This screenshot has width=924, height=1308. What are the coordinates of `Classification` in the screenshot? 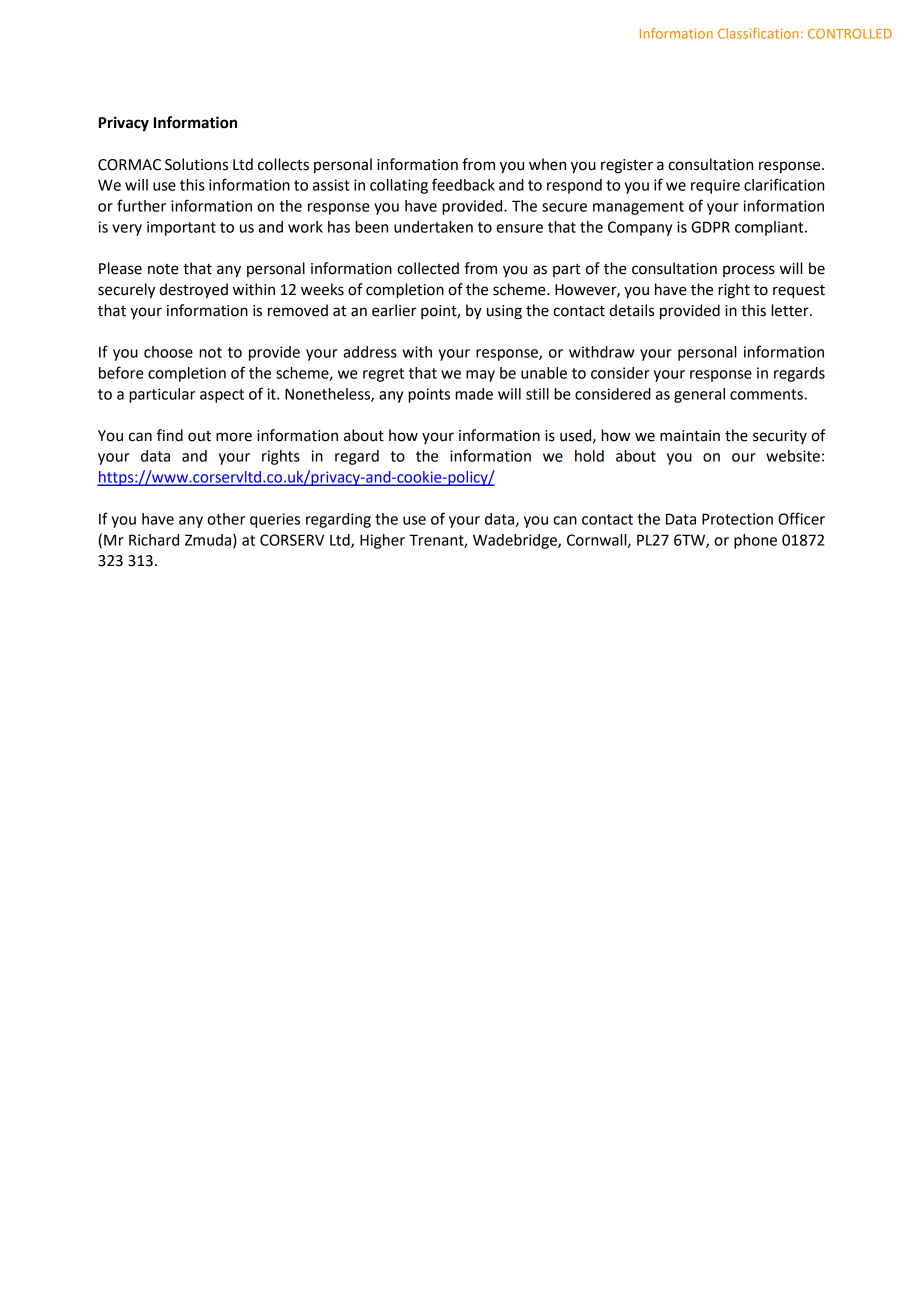 It's located at (758, 33).
